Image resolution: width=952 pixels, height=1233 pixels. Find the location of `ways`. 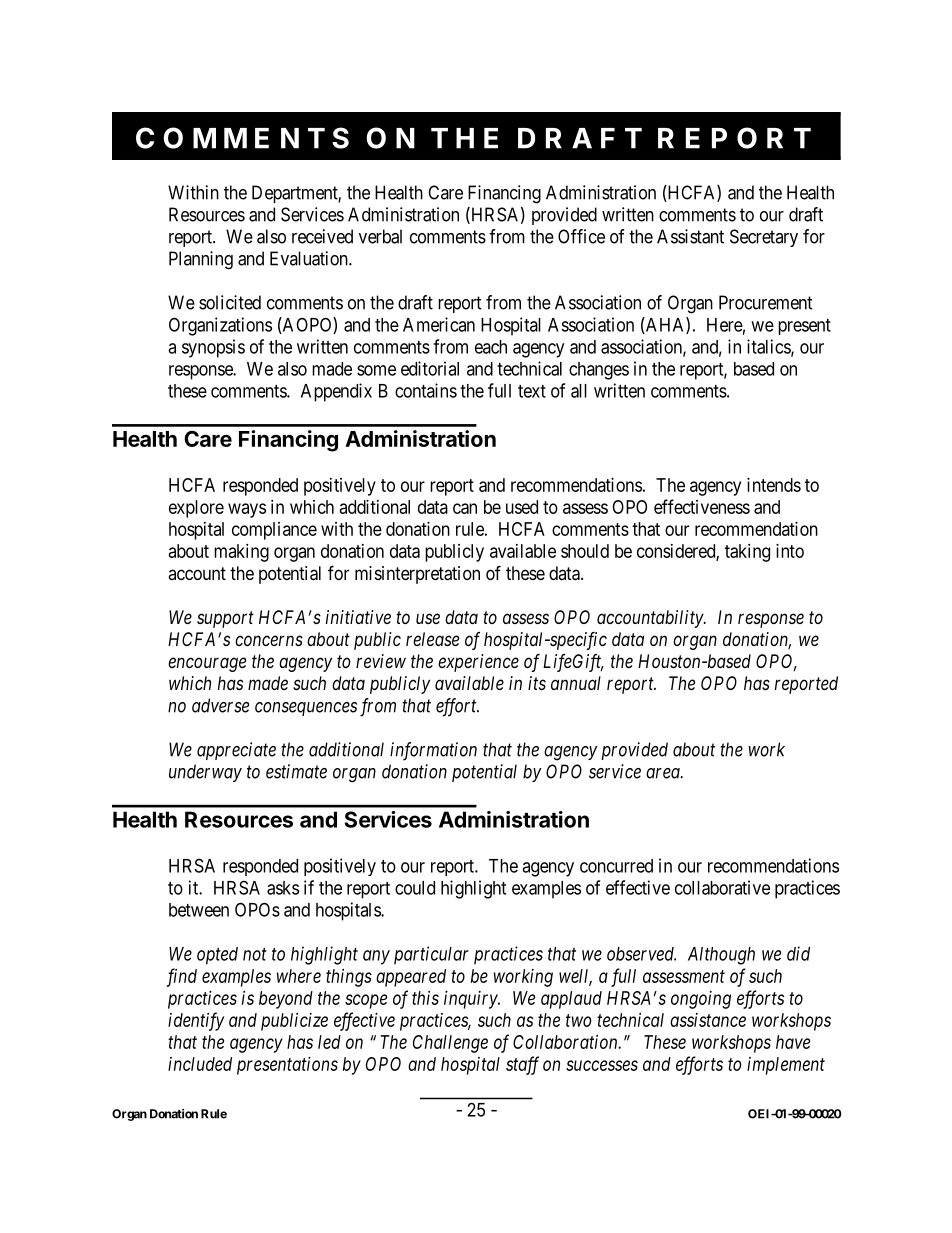

ways is located at coordinates (247, 510).
